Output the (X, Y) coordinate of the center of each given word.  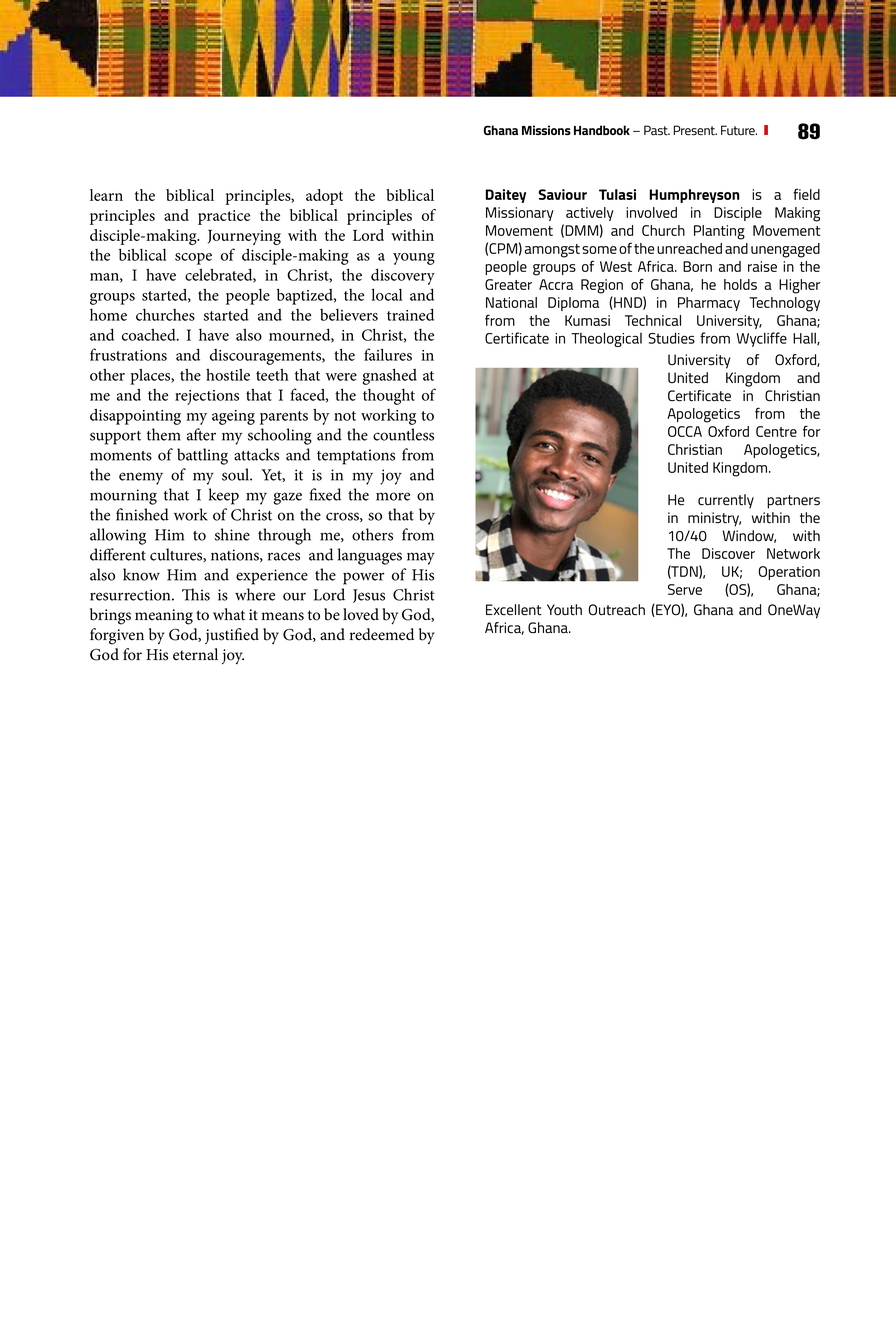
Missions (546, 130)
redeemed (382, 634)
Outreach (617, 610)
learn (106, 195)
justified (232, 636)
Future (739, 130)
